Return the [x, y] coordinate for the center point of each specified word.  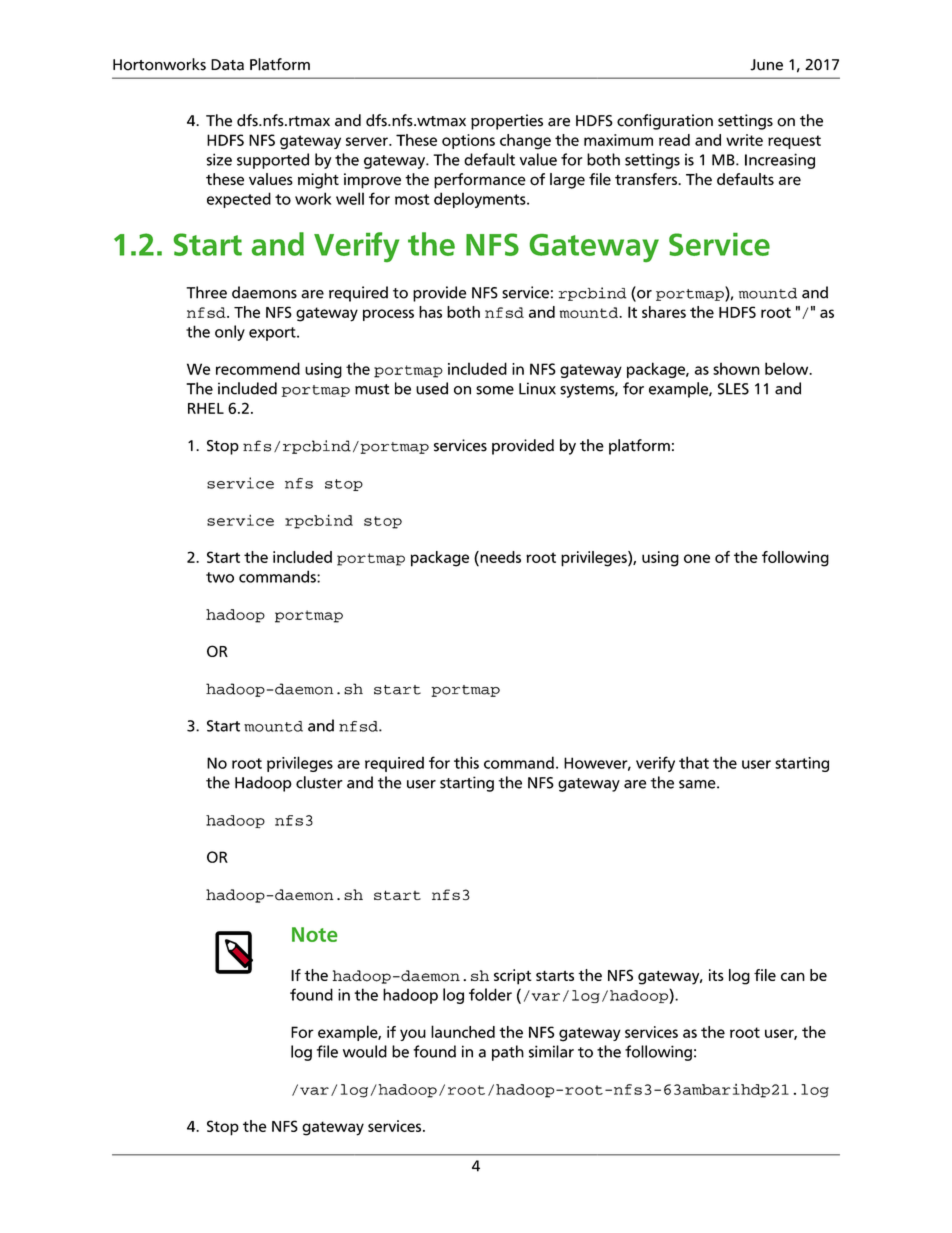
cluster [319, 782]
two [220, 577]
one [697, 558]
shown [736, 368]
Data [227, 65]
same [698, 784]
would [365, 1051]
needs [499, 557]
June [766, 65]
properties [507, 122]
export [273, 334]
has [430, 312]
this [466, 762]
